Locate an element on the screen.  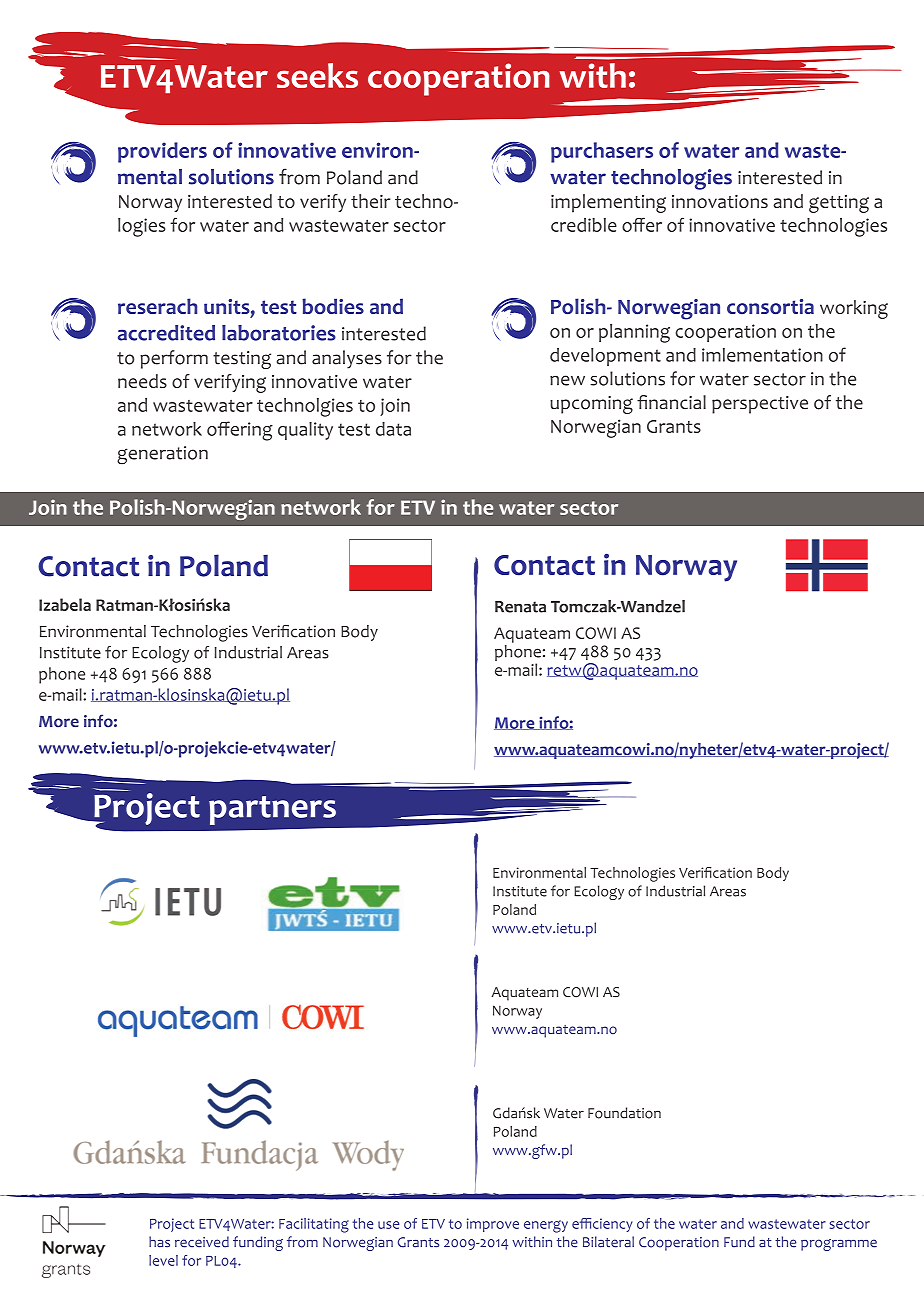
providers is located at coordinates (162, 152).
